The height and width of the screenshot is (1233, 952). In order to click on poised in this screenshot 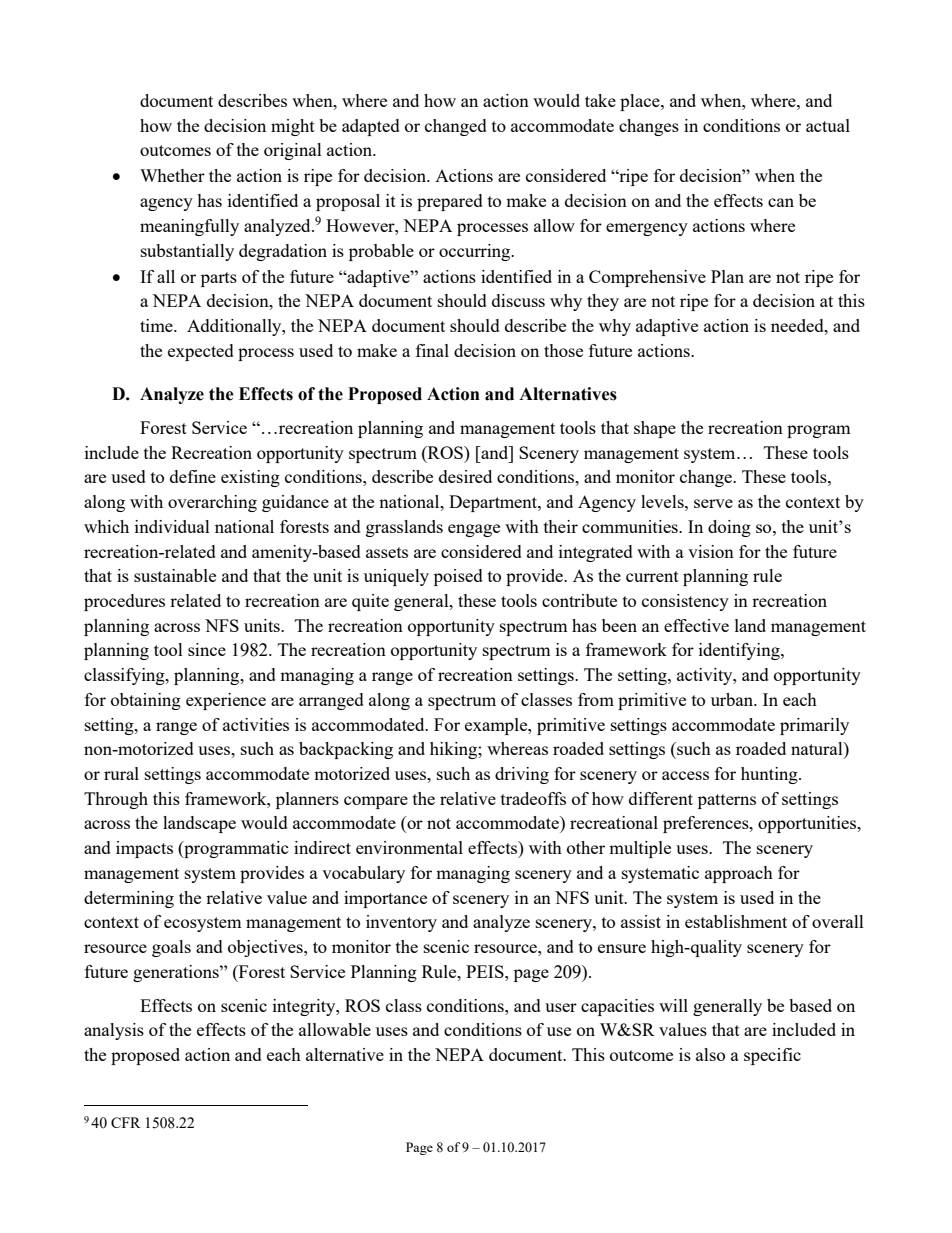, I will do `click(458, 577)`.
